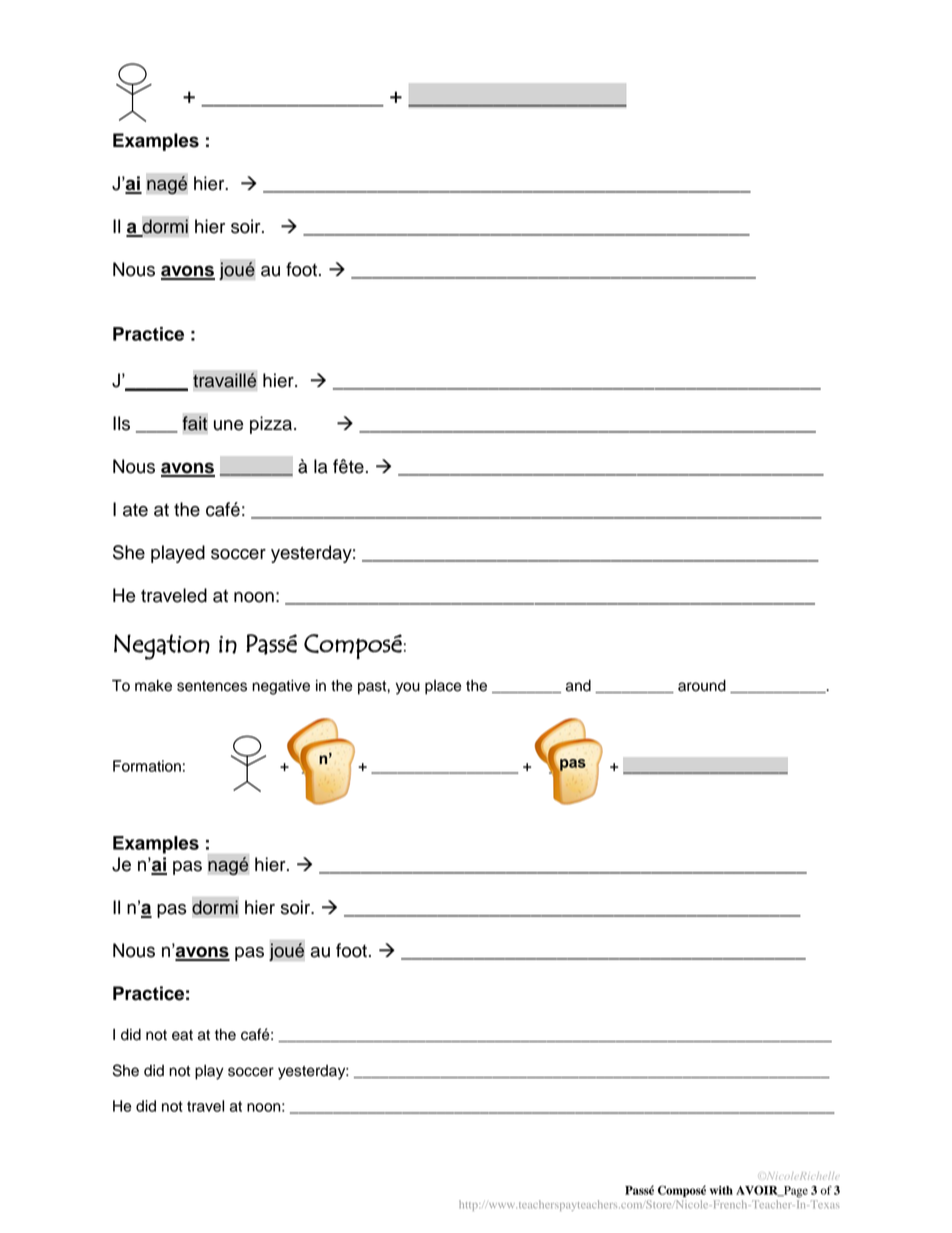  What do you see at coordinates (408, 688) in the screenshot?
I see `you` at bounding box center [408, 688].
